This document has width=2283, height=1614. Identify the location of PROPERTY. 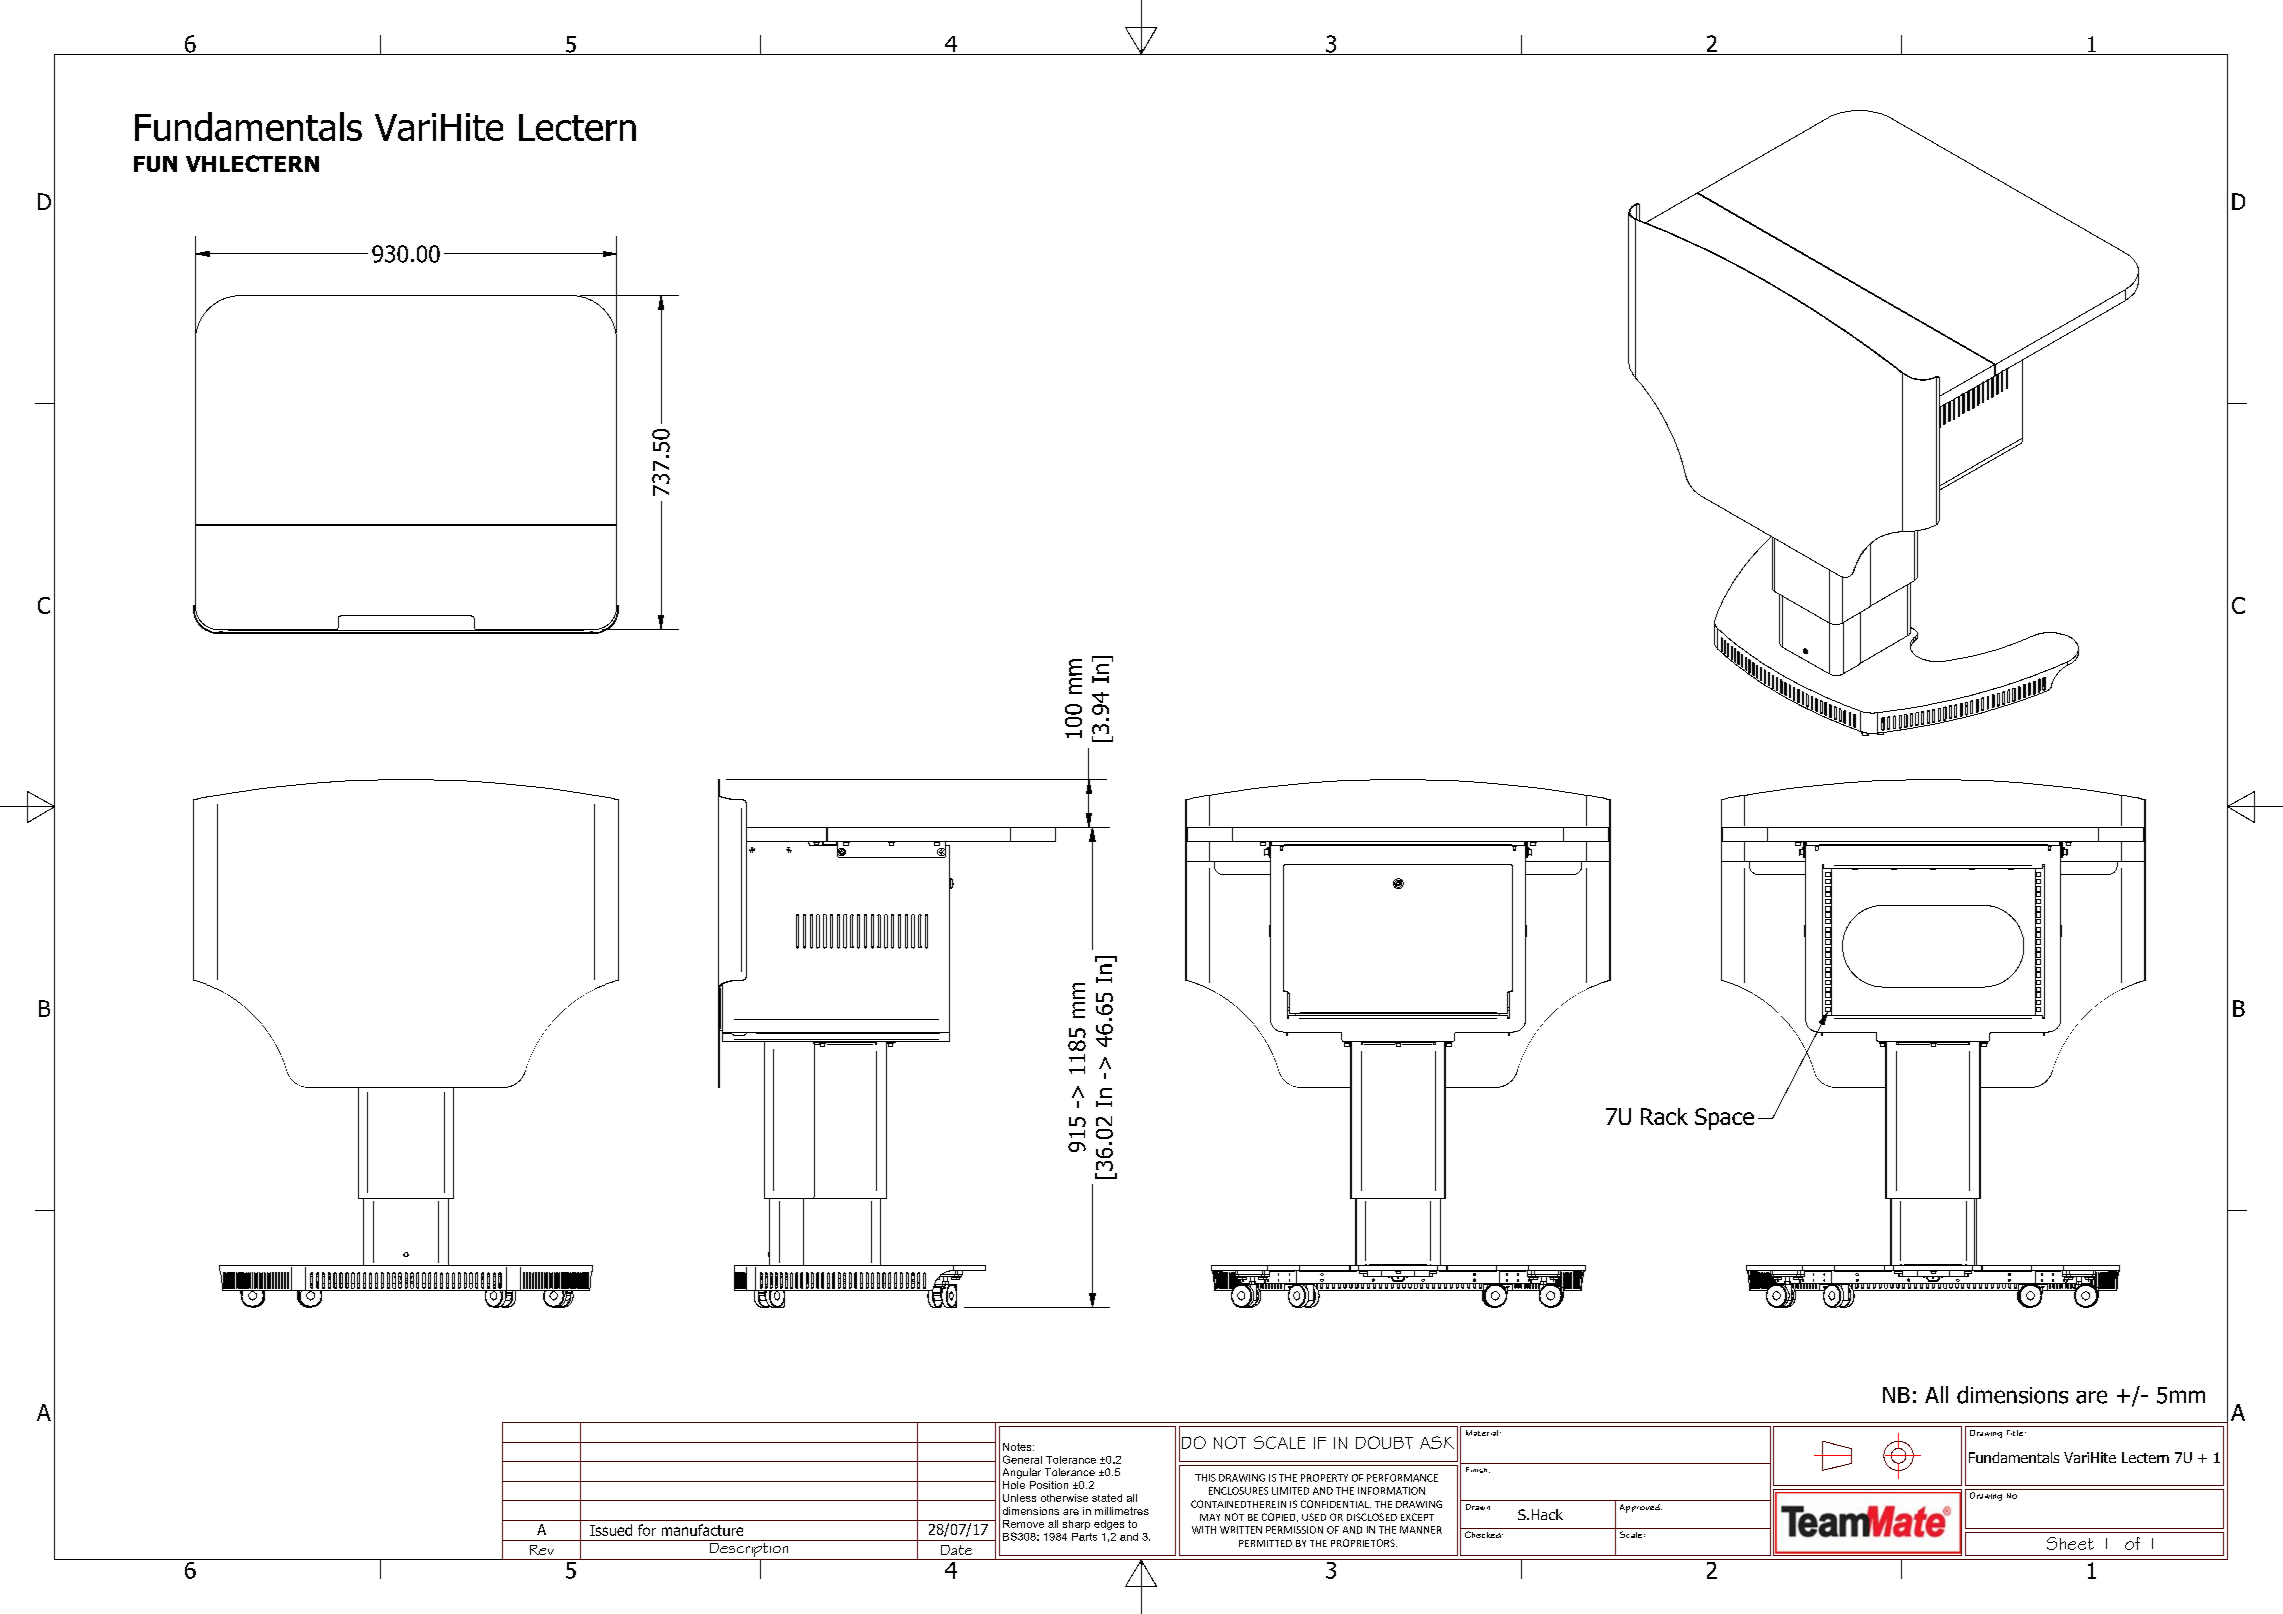
(1324, 1478).
